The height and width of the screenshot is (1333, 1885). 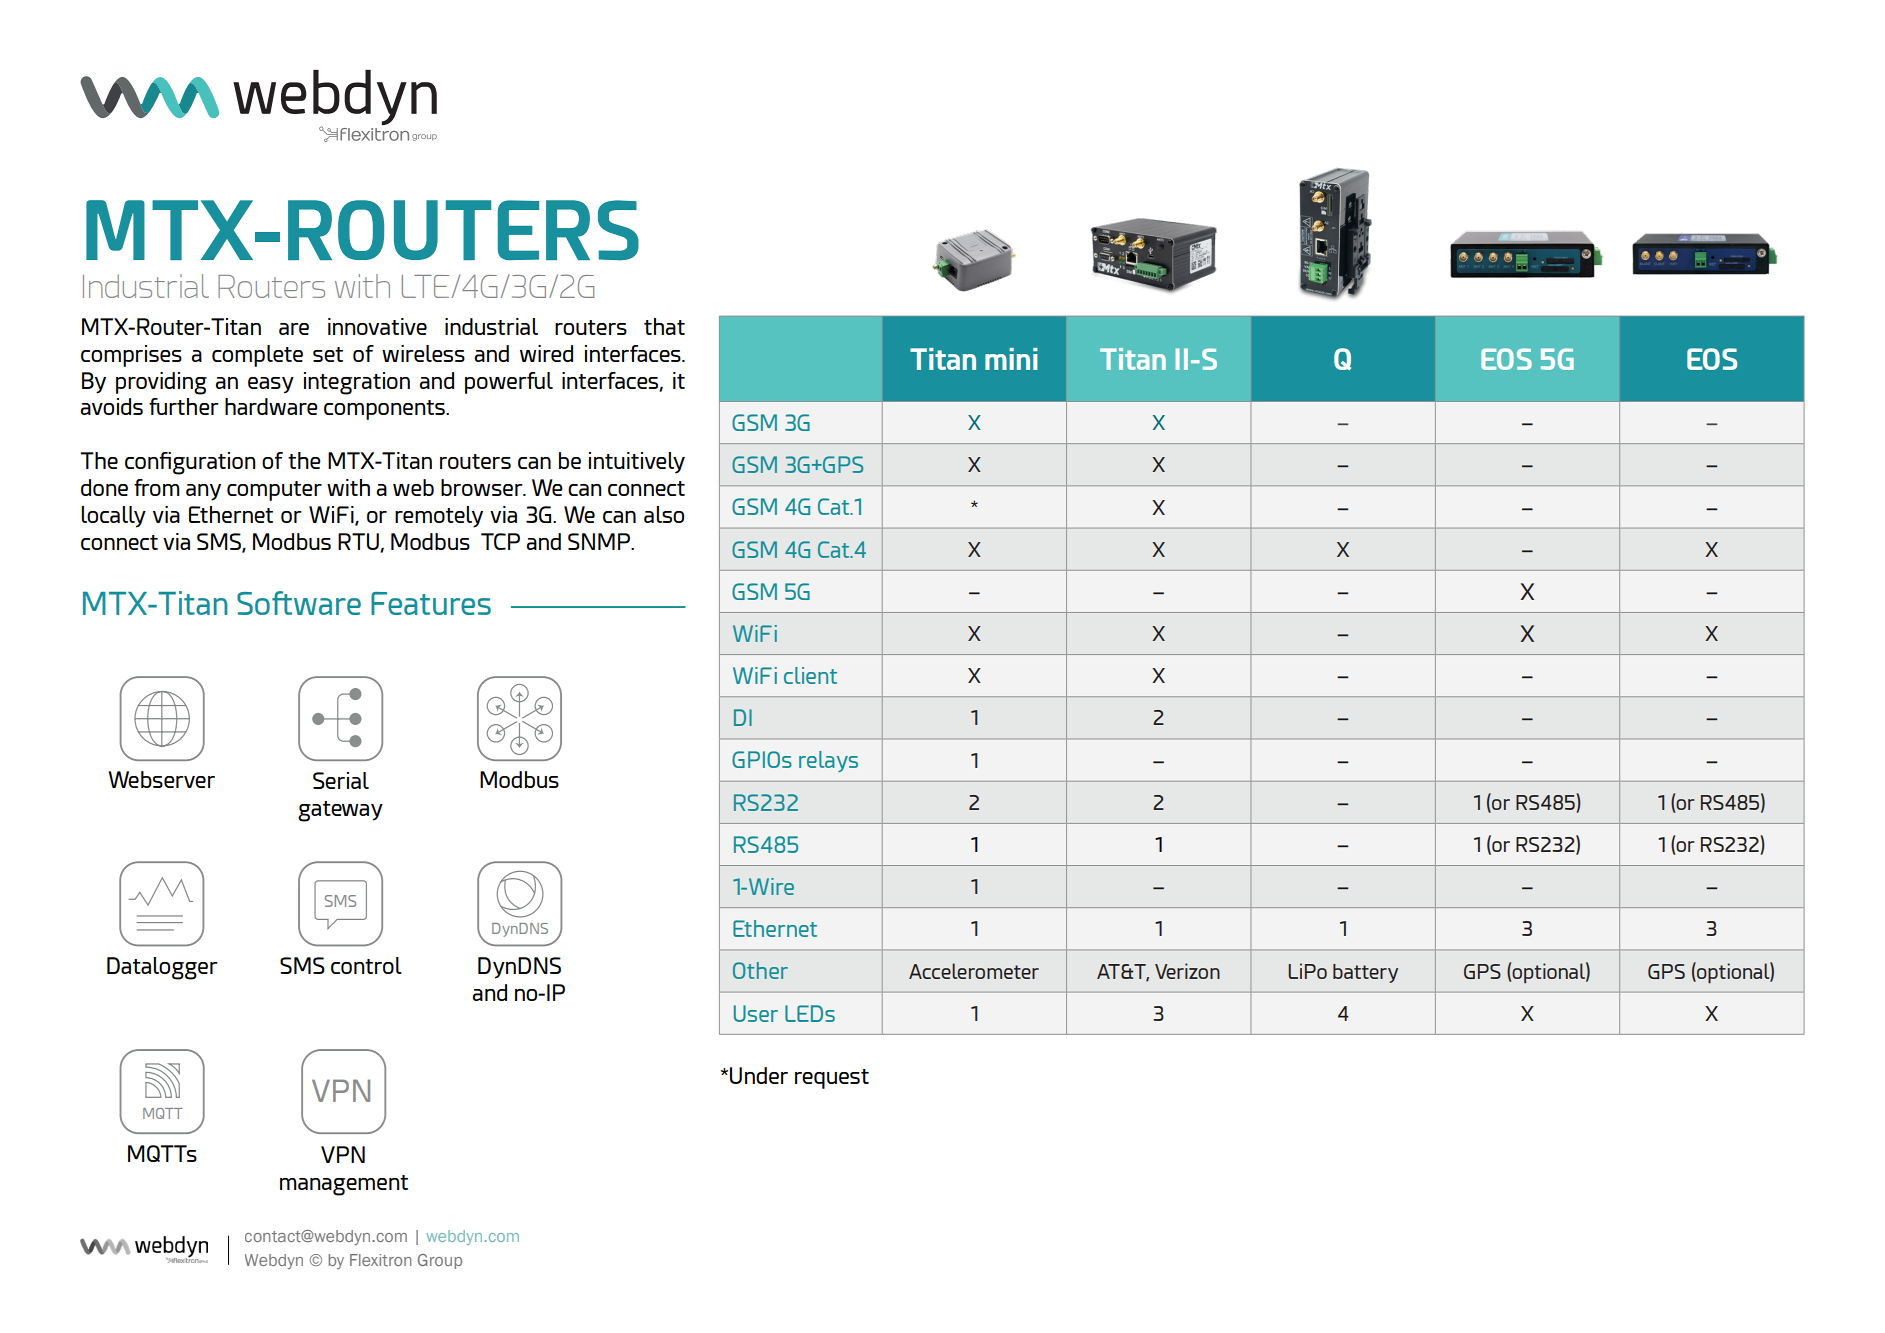 I want to click on Group, so click(x=440, y=1261).
